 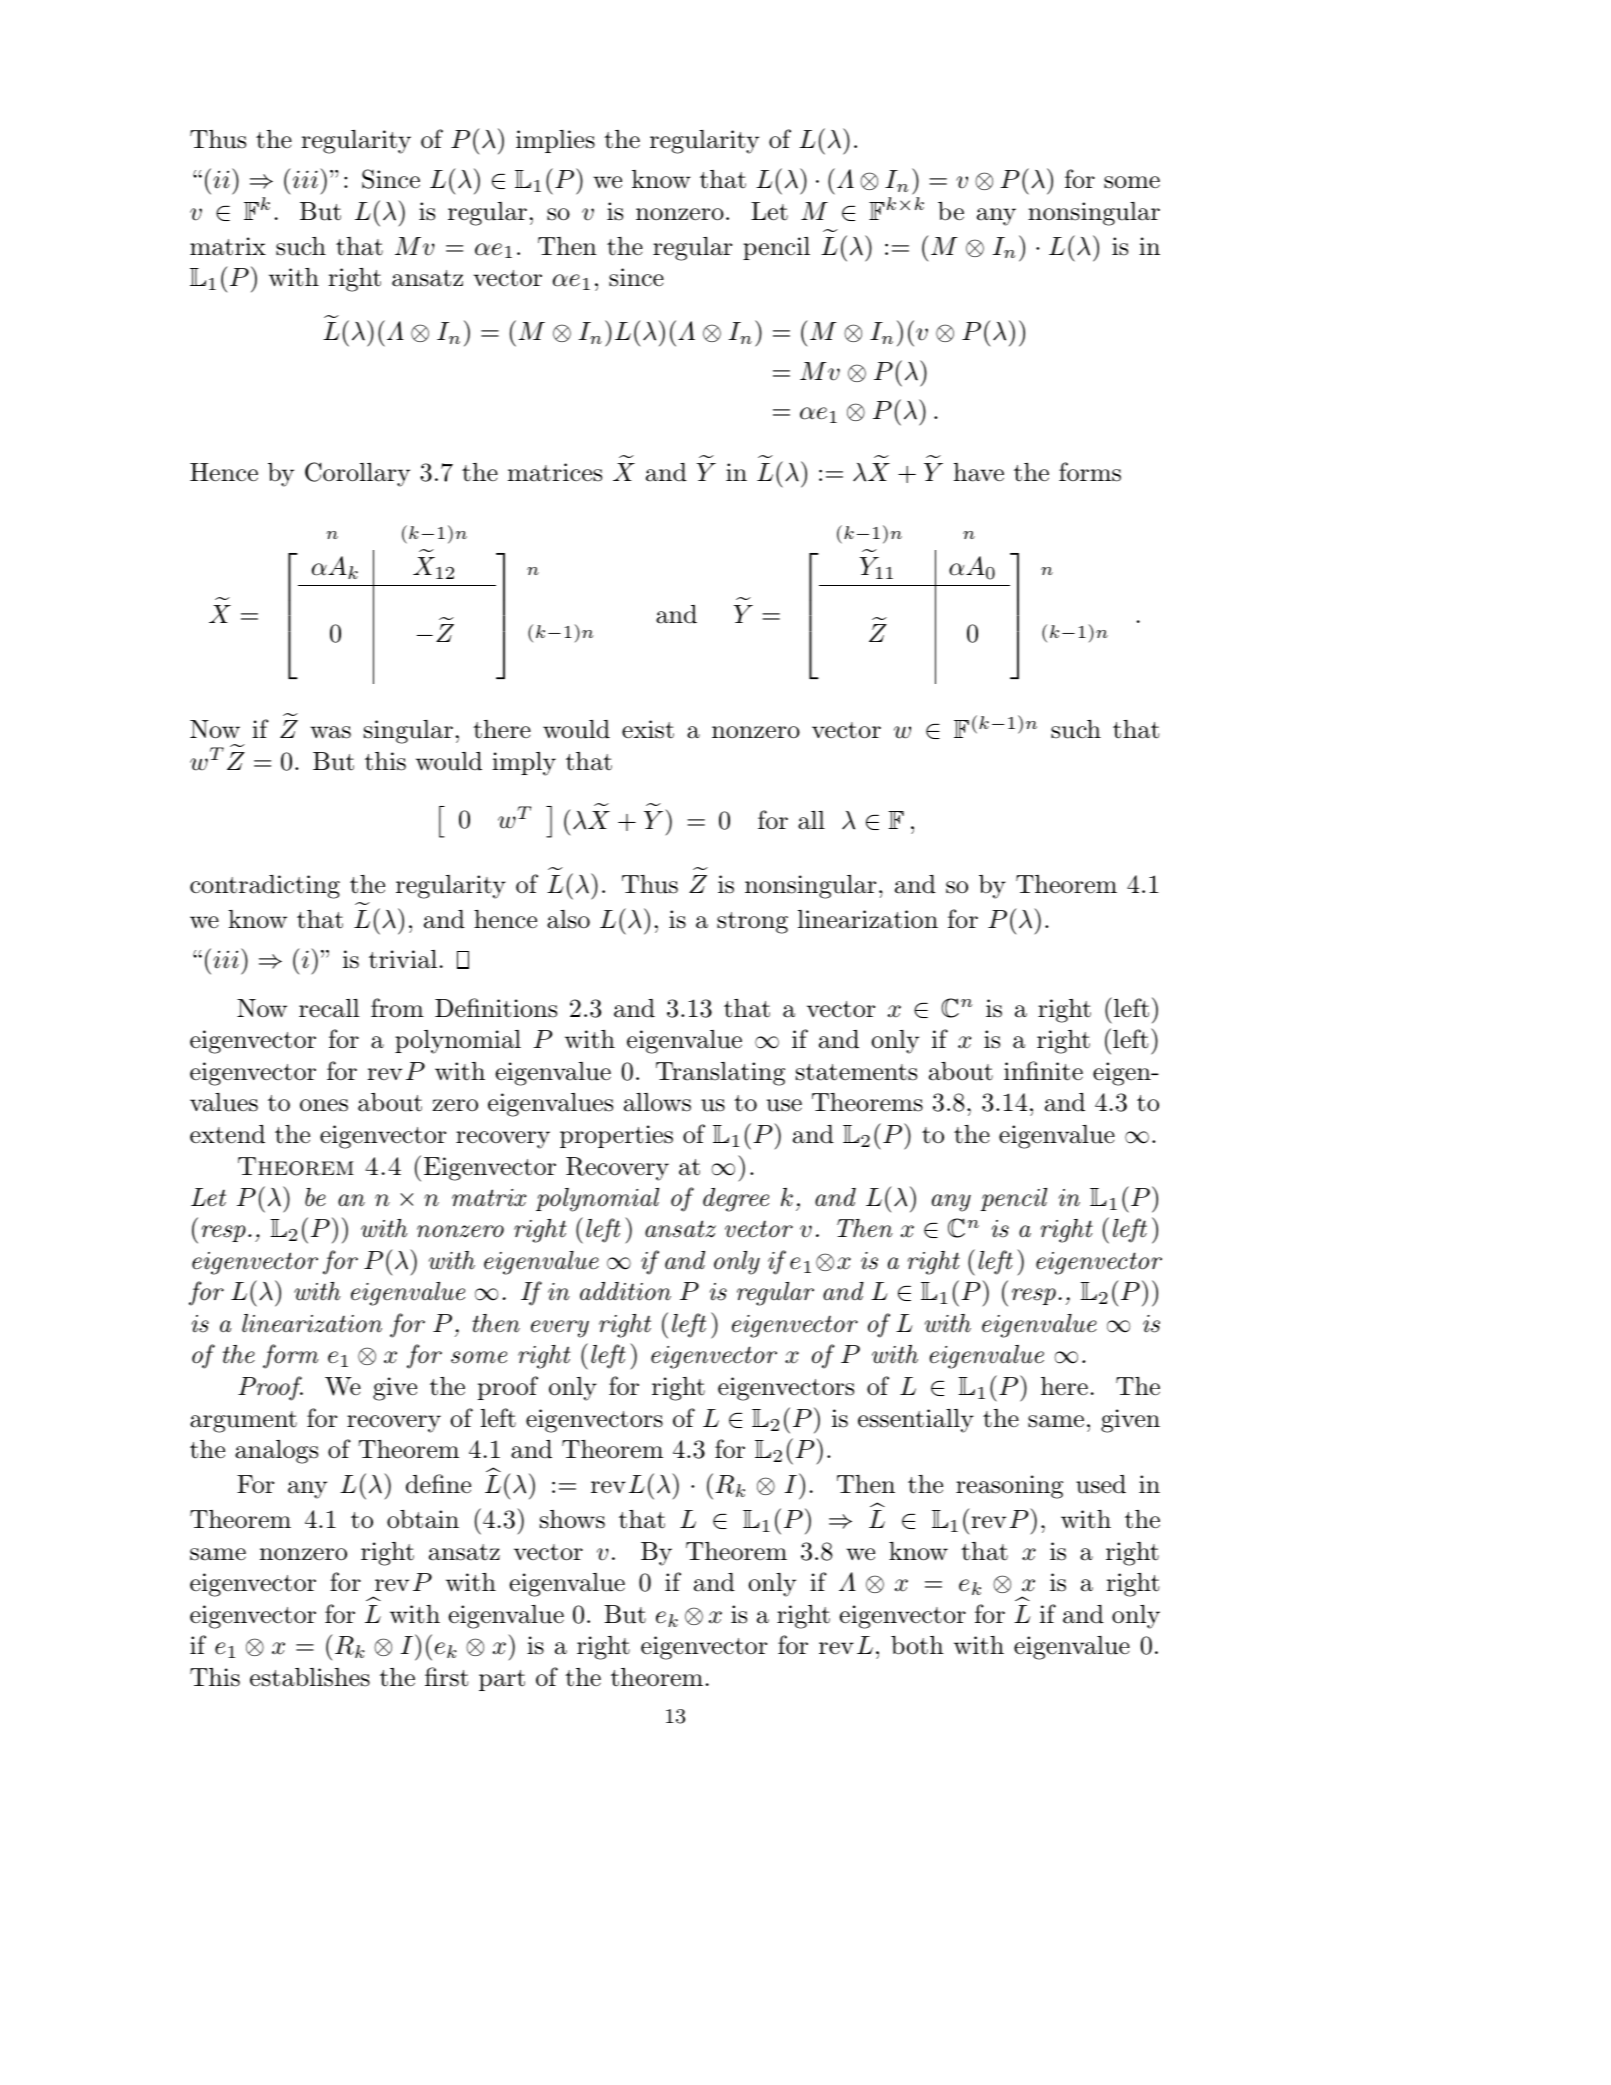 I want to click on exist, so click(x=648, y=729).
